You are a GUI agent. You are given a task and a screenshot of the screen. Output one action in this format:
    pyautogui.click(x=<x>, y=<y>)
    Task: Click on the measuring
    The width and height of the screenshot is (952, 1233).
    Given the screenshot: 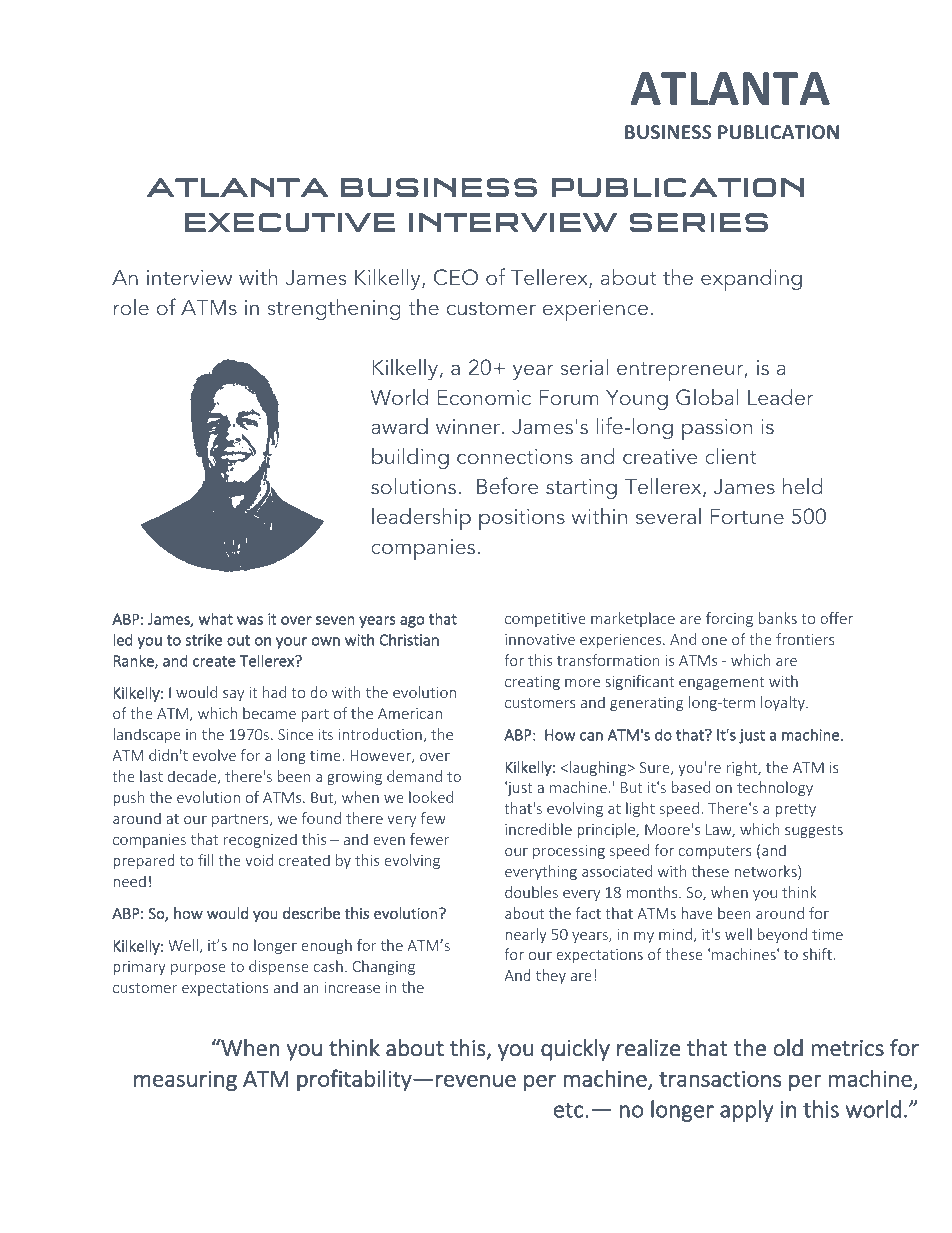 What is the action you would take?
    pyautogui.click(x=185, y=1081)
